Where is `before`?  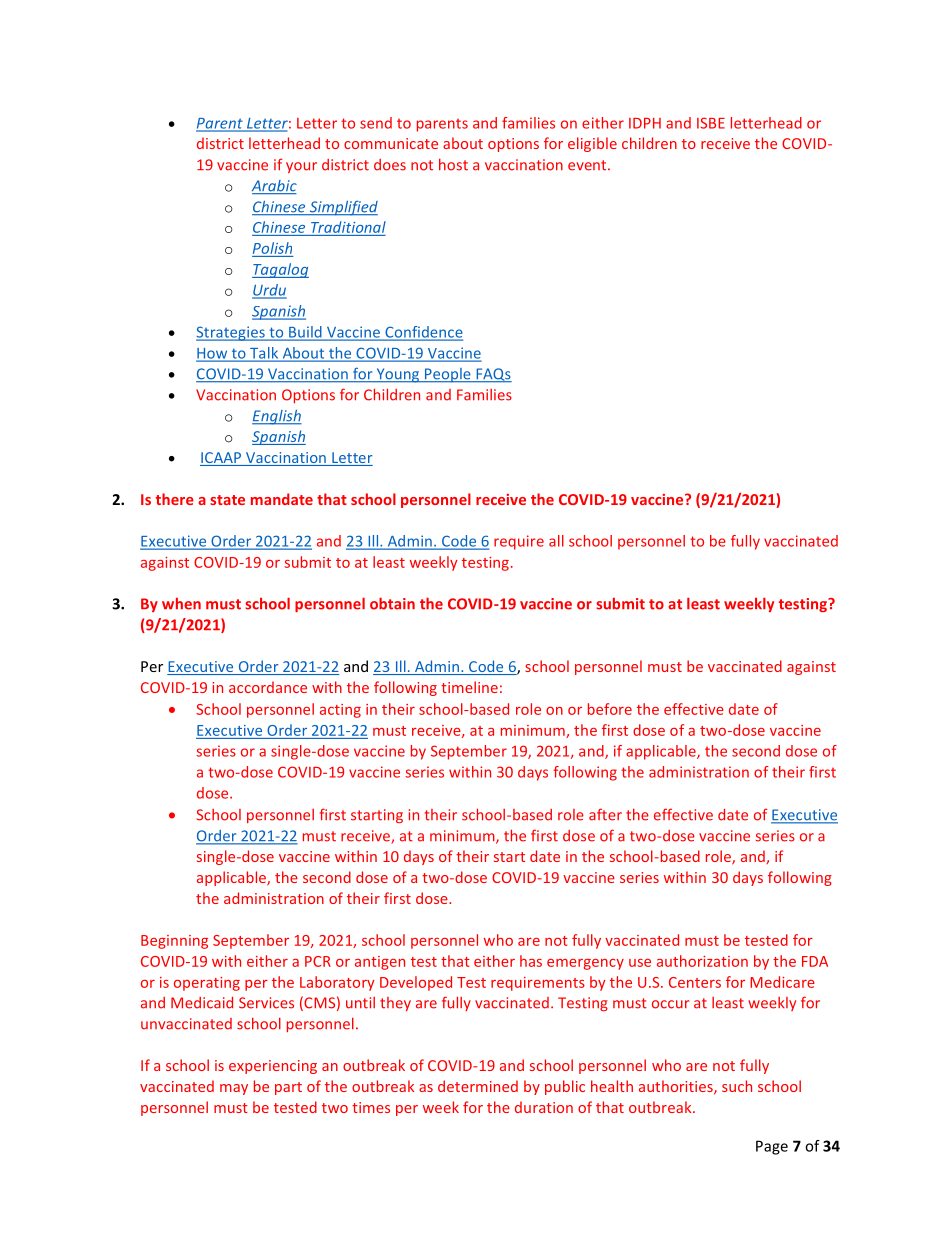
before is located at coordinates (610, 709).
